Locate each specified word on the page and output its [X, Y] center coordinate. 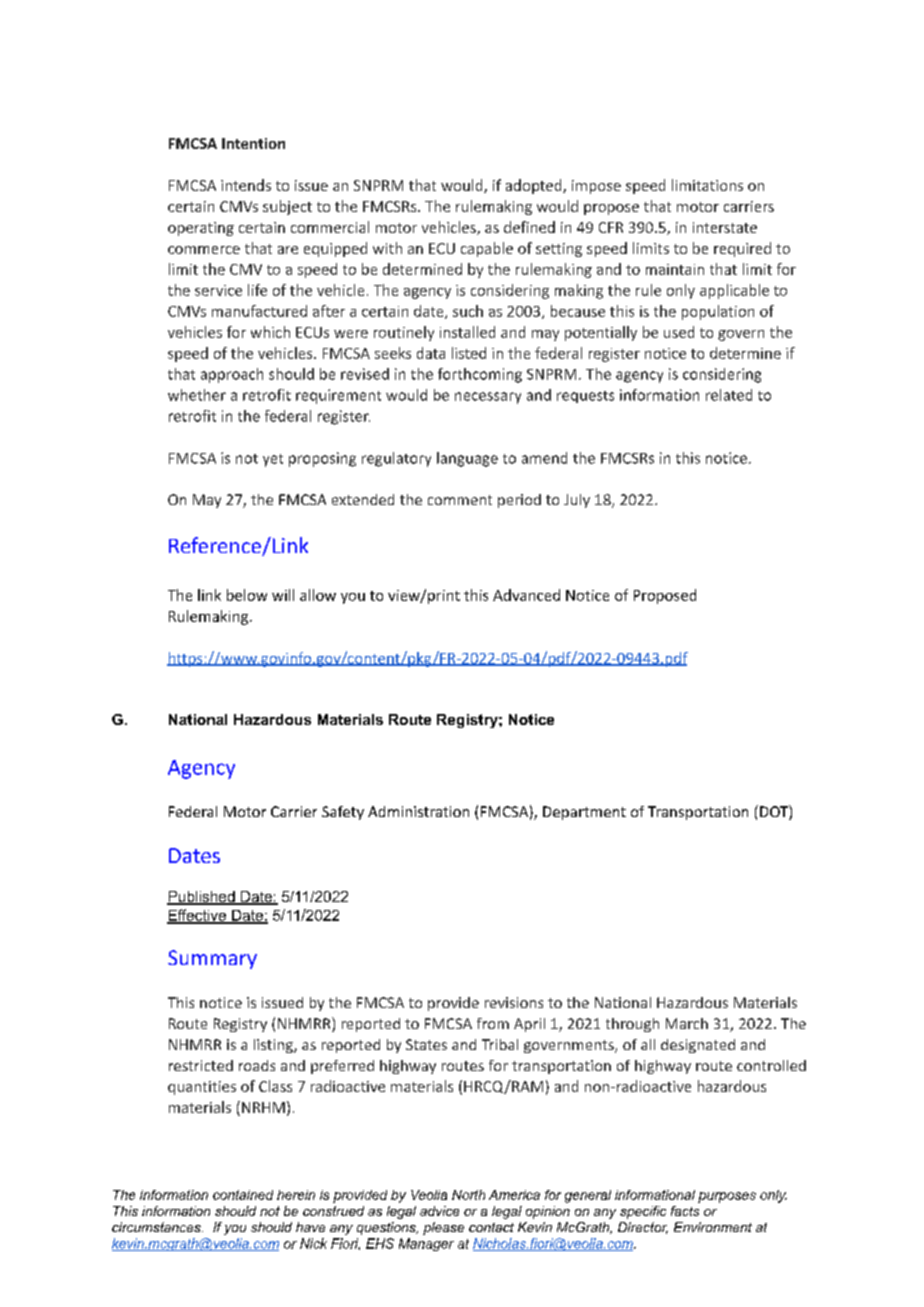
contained [243, 1195]
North [468, 1195]
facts [685, 1211]
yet [273, 460]
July [577, 501]
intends [246, 185]
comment [460, 500]
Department [584, 813]
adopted [535, 186]
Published [202, 898]
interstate [725, 227]
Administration [418, 811]
